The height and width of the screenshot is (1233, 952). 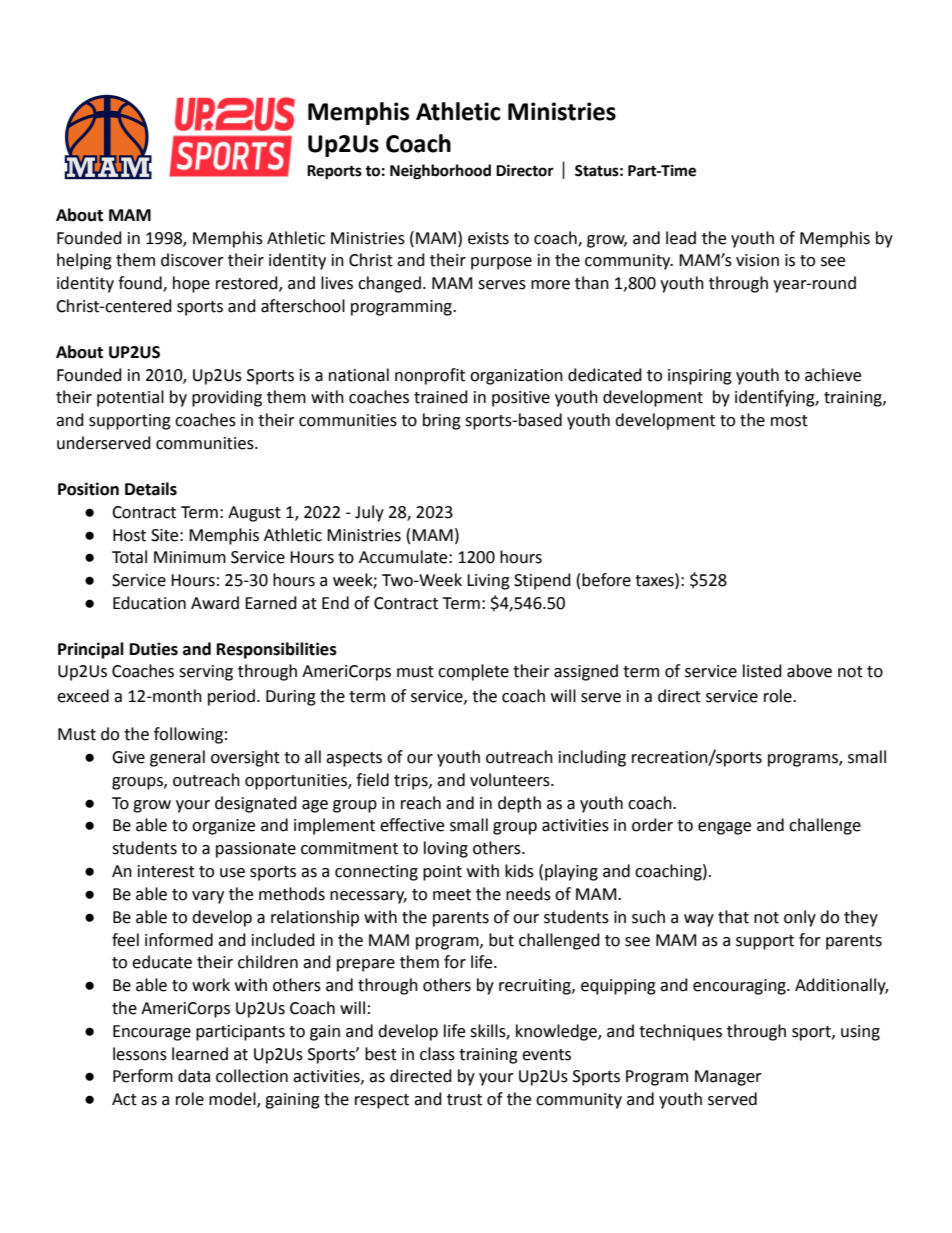 What do you see at coordinates (192, 260) in the screenshot?
I see `discover` at bounding box center [192, 260].
